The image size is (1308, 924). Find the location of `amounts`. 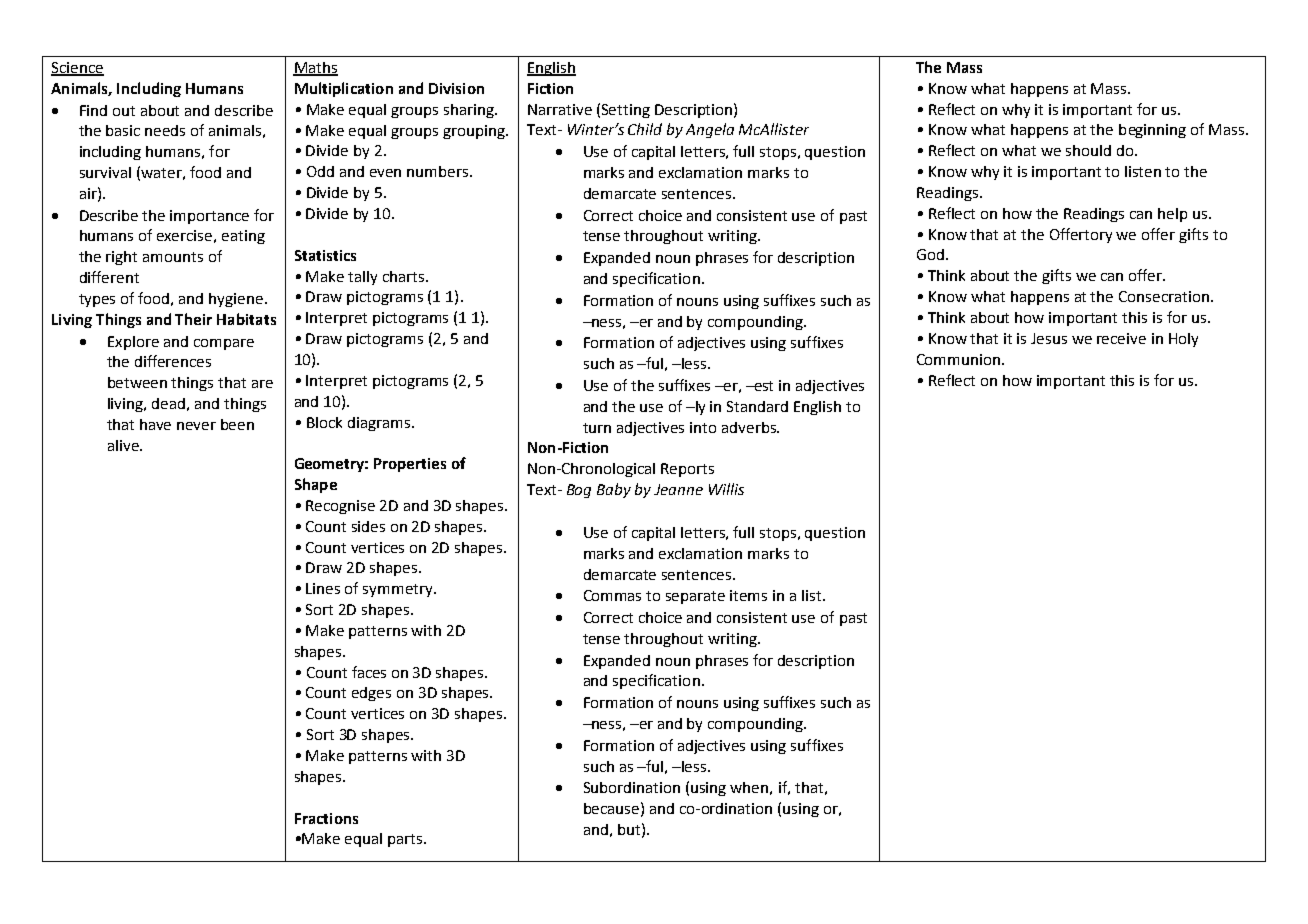

amounts is located at coordinates (173, 257).
